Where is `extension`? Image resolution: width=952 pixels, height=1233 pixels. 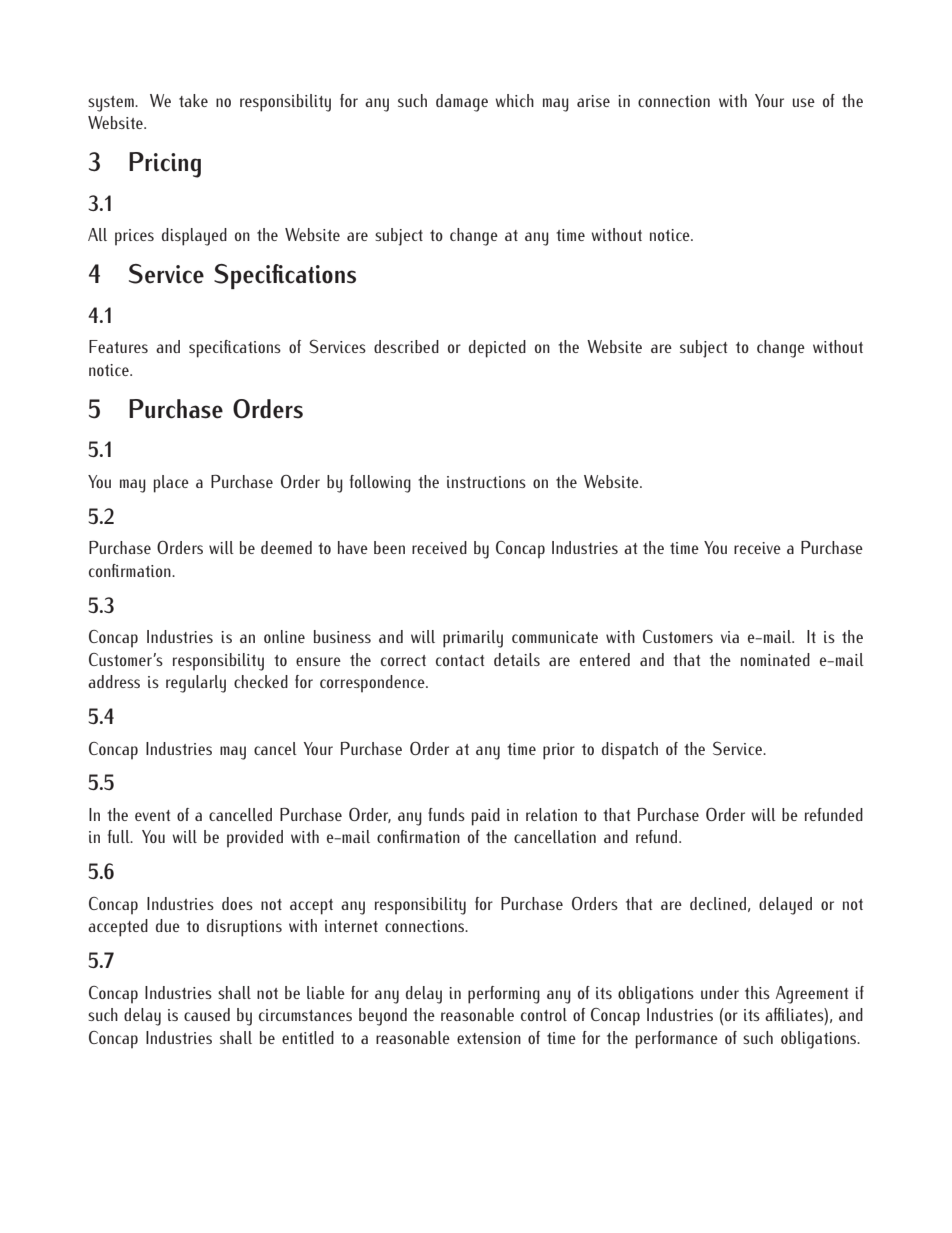 extension is located at coordinates (489, 1038).
